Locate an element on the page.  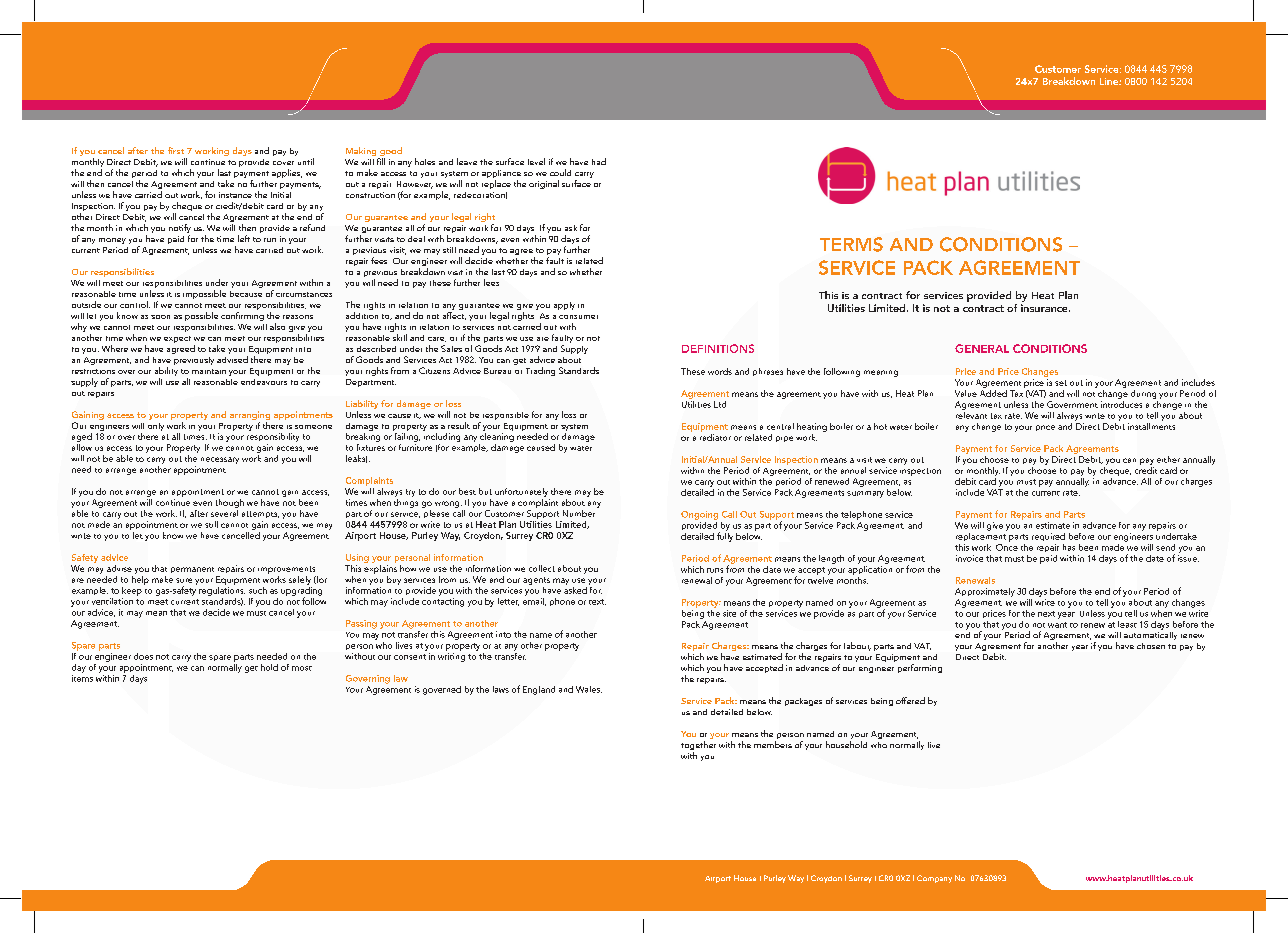
arranging is located at coordinates (250, 417).
